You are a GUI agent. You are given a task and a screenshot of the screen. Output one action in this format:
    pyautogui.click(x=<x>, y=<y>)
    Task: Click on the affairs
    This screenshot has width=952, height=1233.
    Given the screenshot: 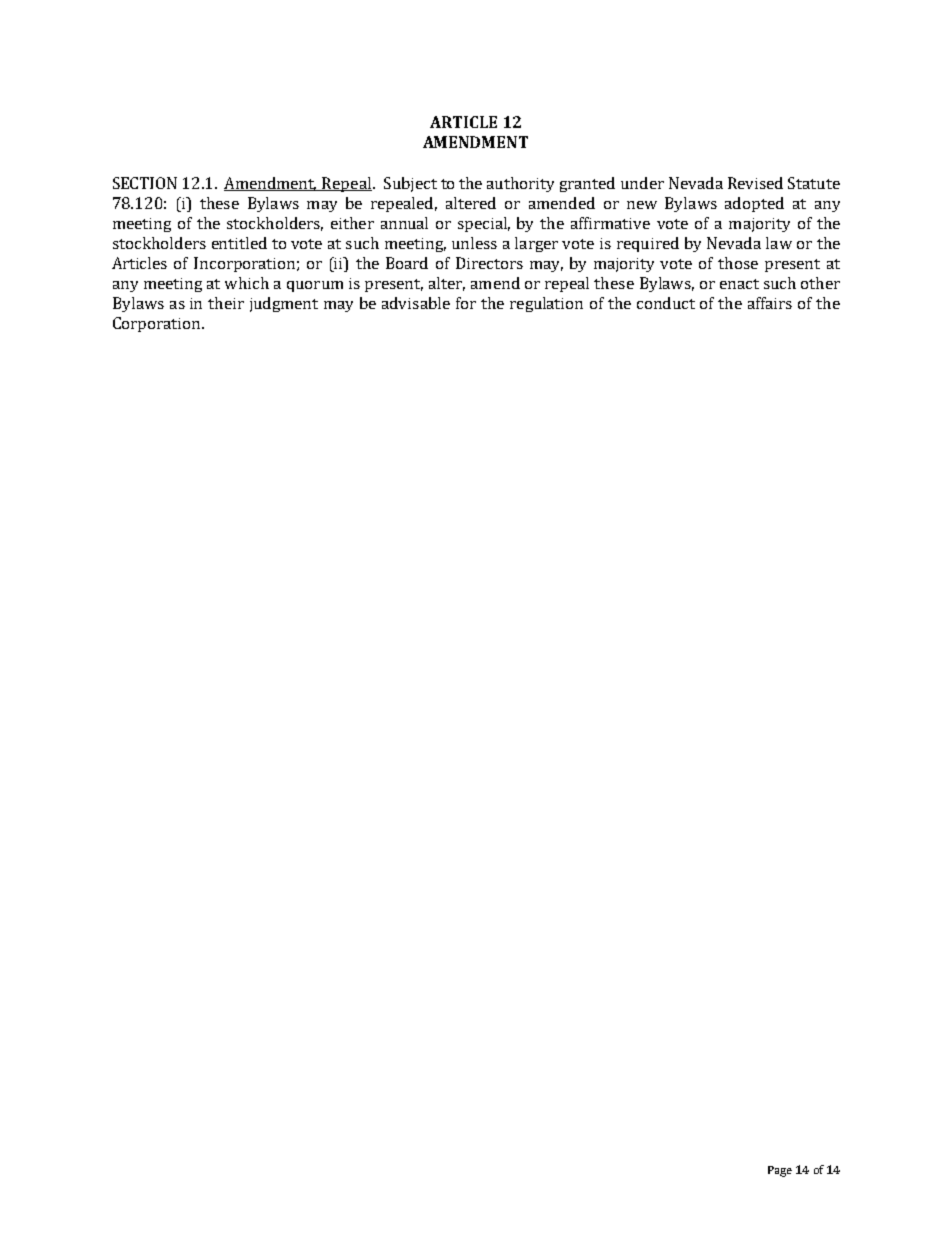 What is the action you would take?
    pyautogui.click(x=770, y=303)
